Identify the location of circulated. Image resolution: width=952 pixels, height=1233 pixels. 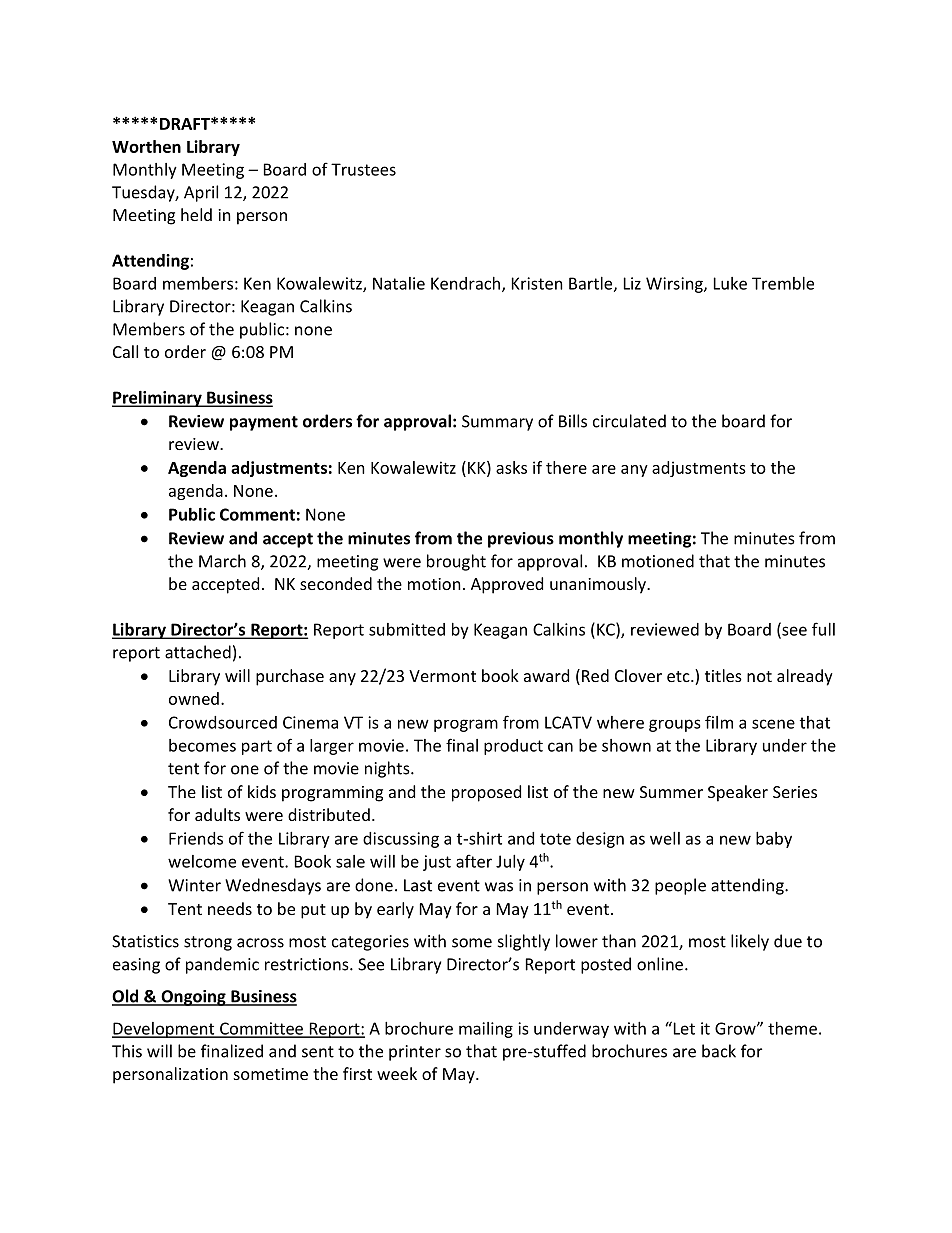
(629, 421).
